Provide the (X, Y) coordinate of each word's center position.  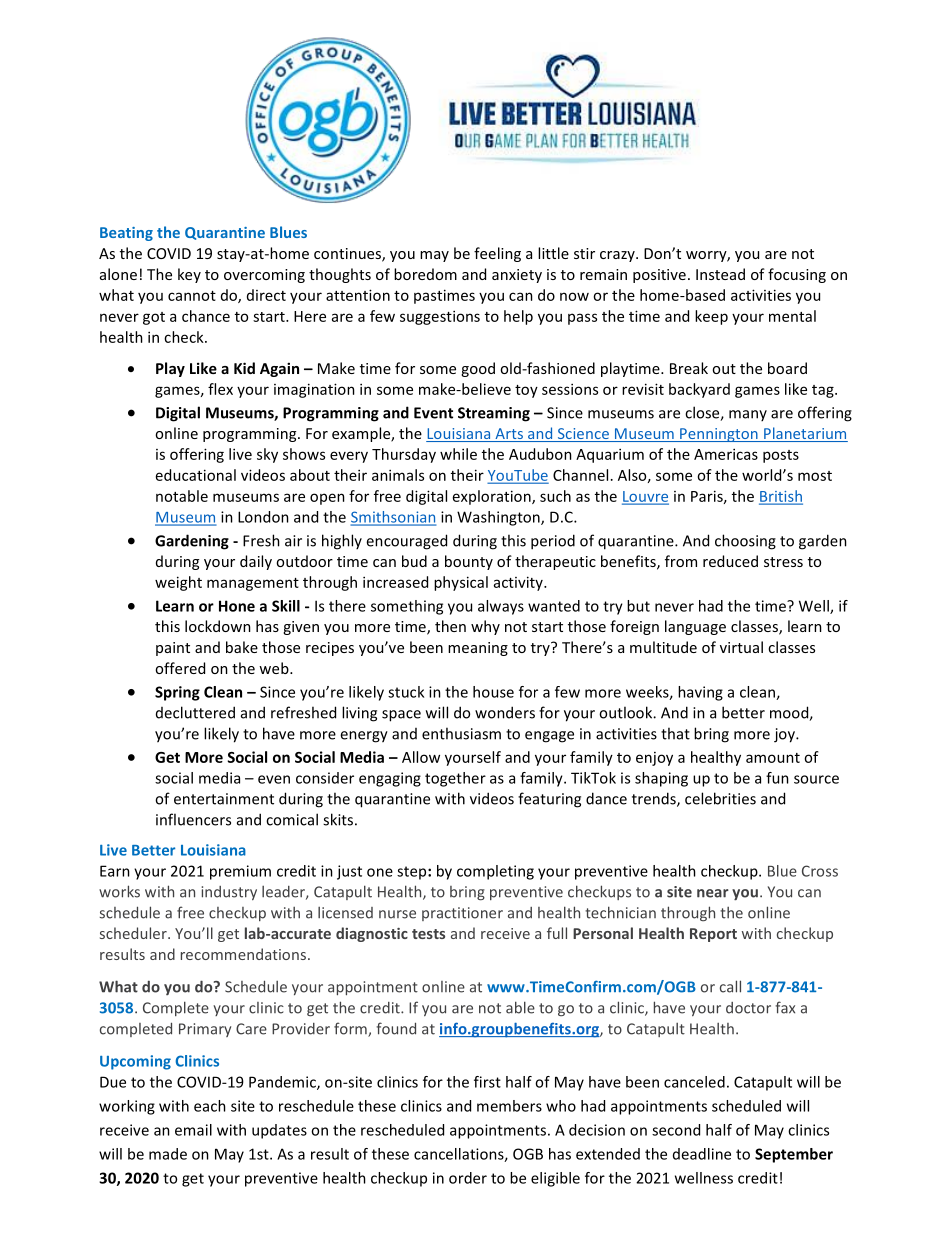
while (458, 454)
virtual (741, 647)
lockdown (218, 626)
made (168, 1154)
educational (196, 475)
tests (428, 934)
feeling (497, 254)
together (455, 779)
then (450, 626)
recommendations (243, 954)
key (189, 275)
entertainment (224, 799)
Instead (720, 274)
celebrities (720, 798)
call (730, 986)
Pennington (719, 435)
